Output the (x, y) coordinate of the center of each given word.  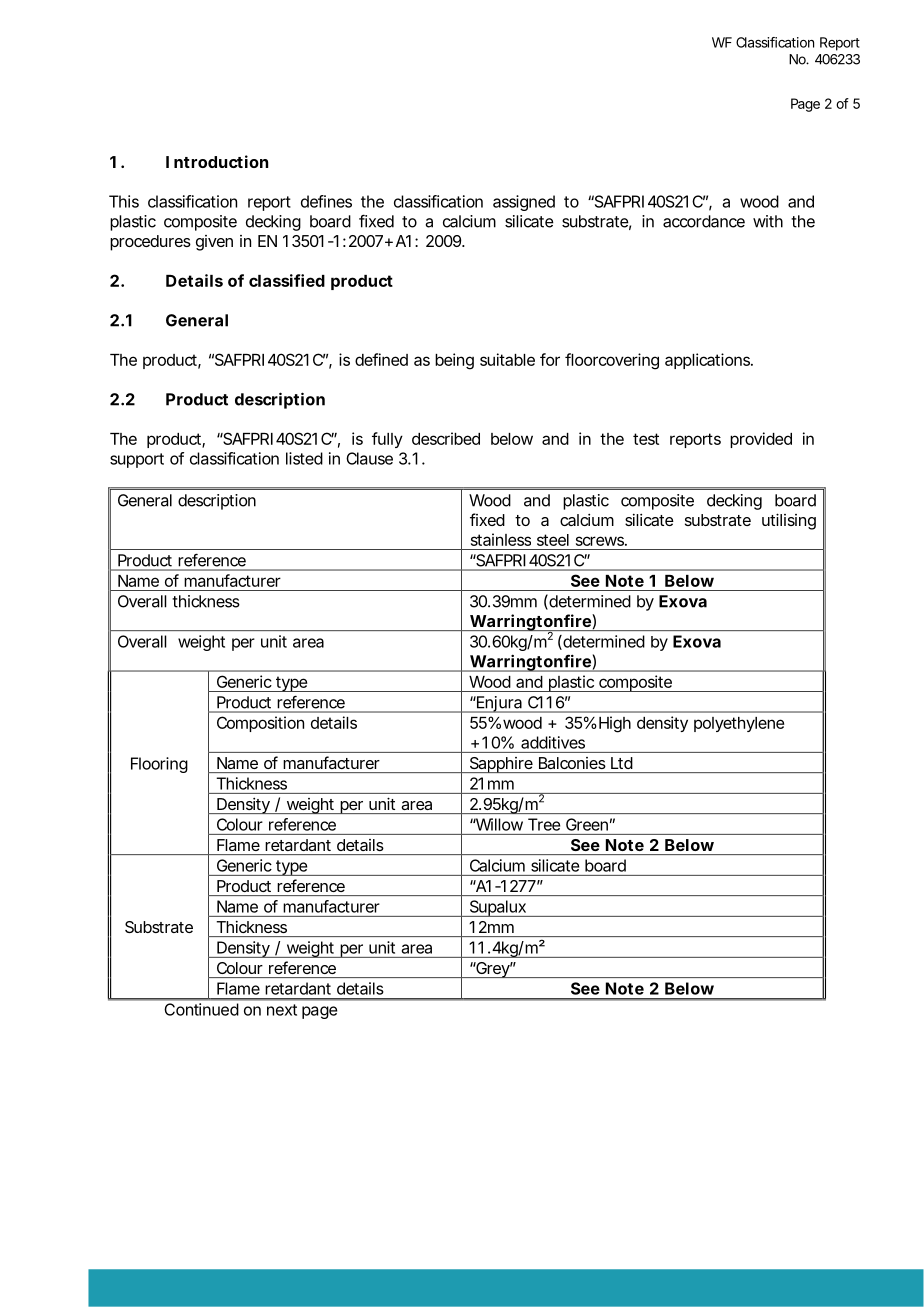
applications (709, 361)
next (282, 1010)
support (137, 460)
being (454, 361)
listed (304, 458)
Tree (544, 824)
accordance (704, 221)
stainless (501, 539)
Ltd (622, 763)
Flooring (159, 765)
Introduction (217, 161)
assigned (524, 203)
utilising (789, 521)
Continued (201, 1009)
